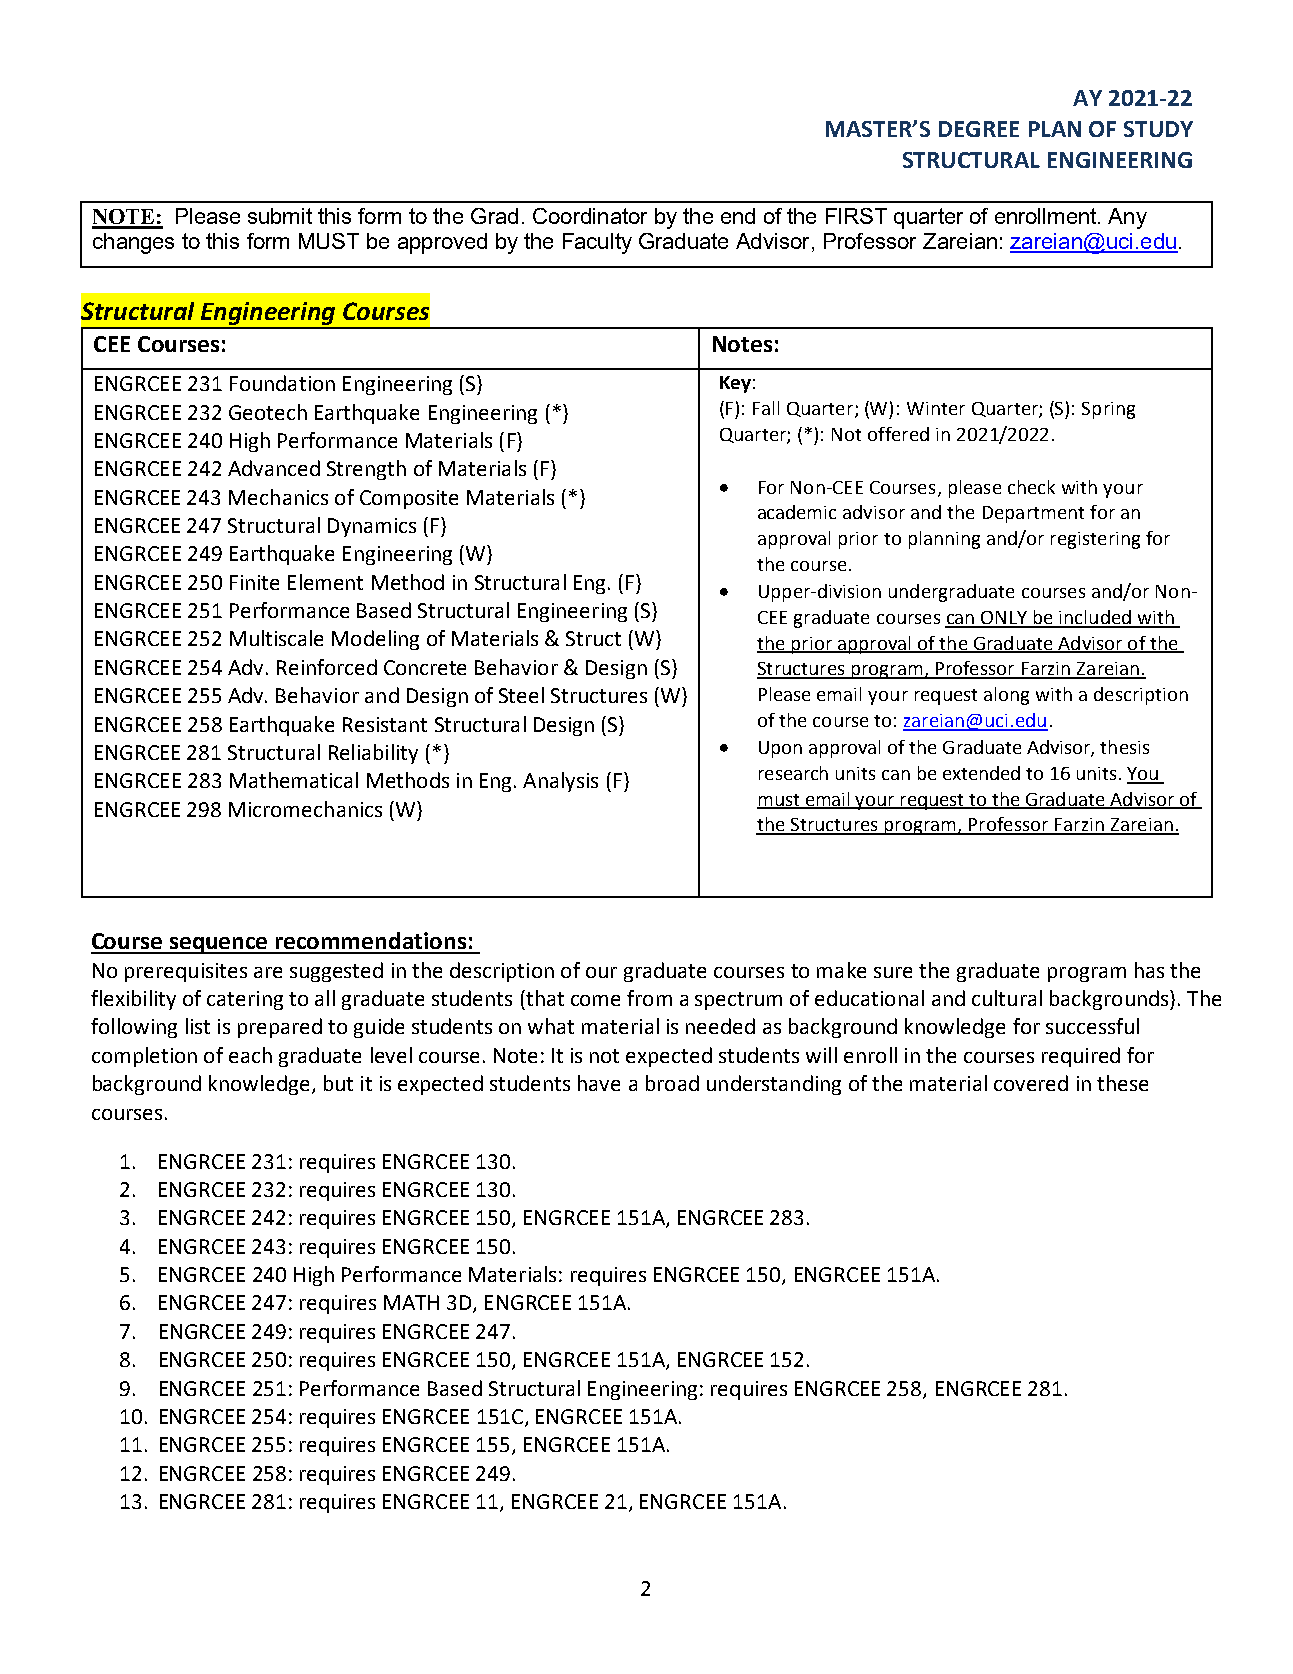 The width and height of the screenshot is (1293, 1674). I want to click on Finite, so click(254, 582).
